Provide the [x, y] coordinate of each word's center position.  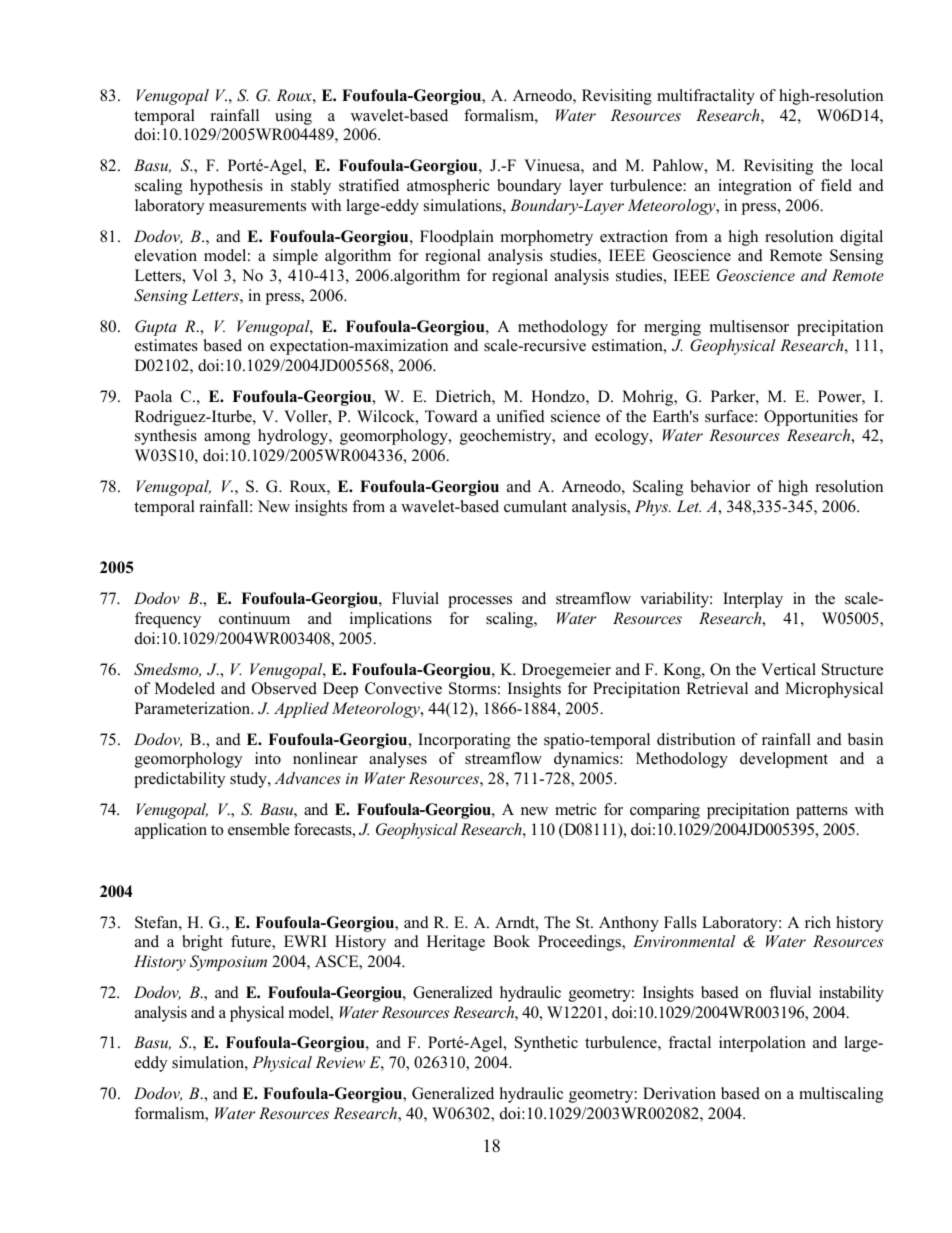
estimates [166, 345]
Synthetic [546, 1044]
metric [576, 809]
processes [480, 602]
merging [672, 328]
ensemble [259, 829]
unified [520, 416]
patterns [822, 812]
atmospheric [448, 187]
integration [755, 187]
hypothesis [226, 187]
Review [340, 1062]
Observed [284, 688]
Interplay [753, 600]
